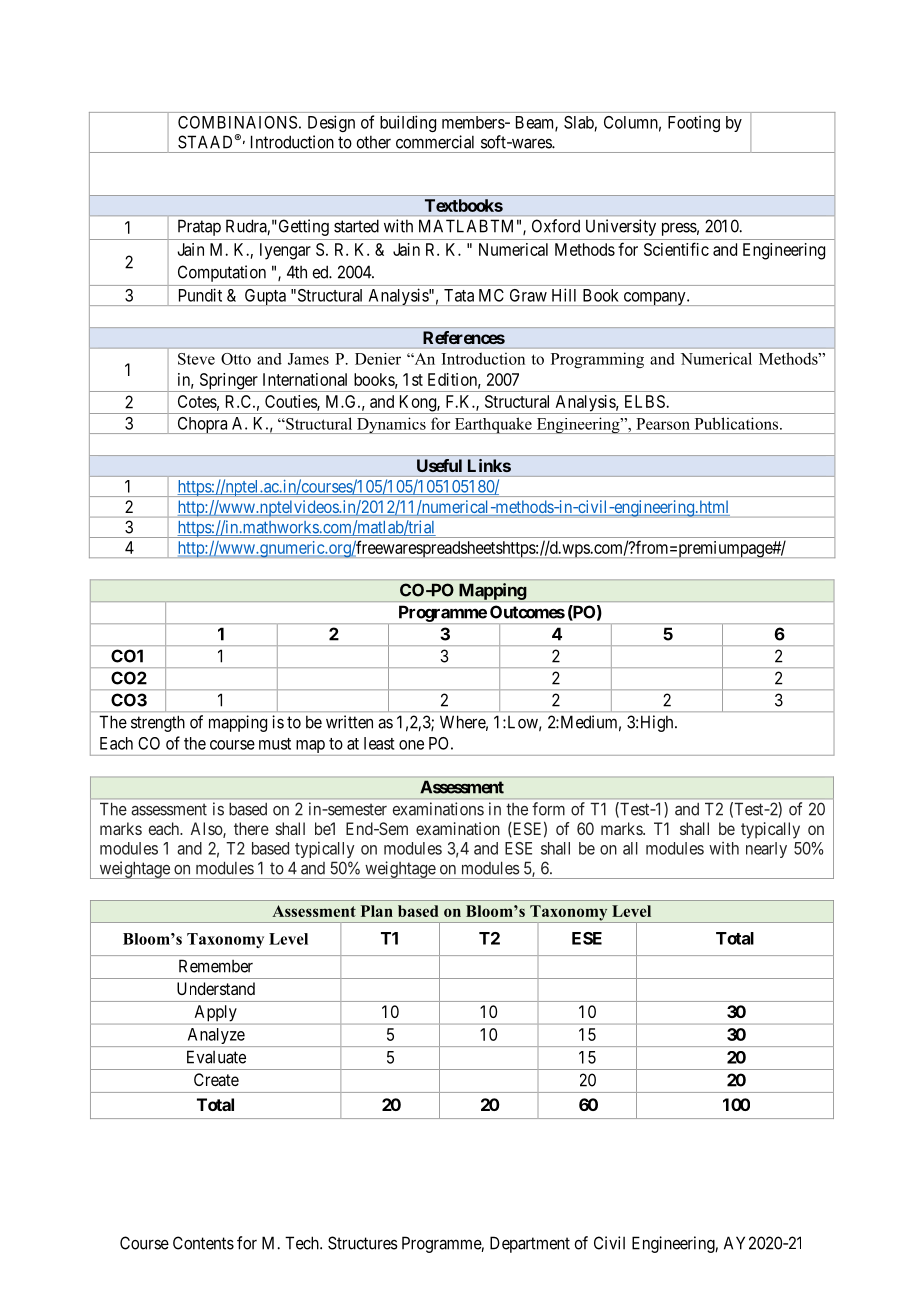 The width and height of the page is (924, 1308). I want to click on commercial, so click(435, 142).
